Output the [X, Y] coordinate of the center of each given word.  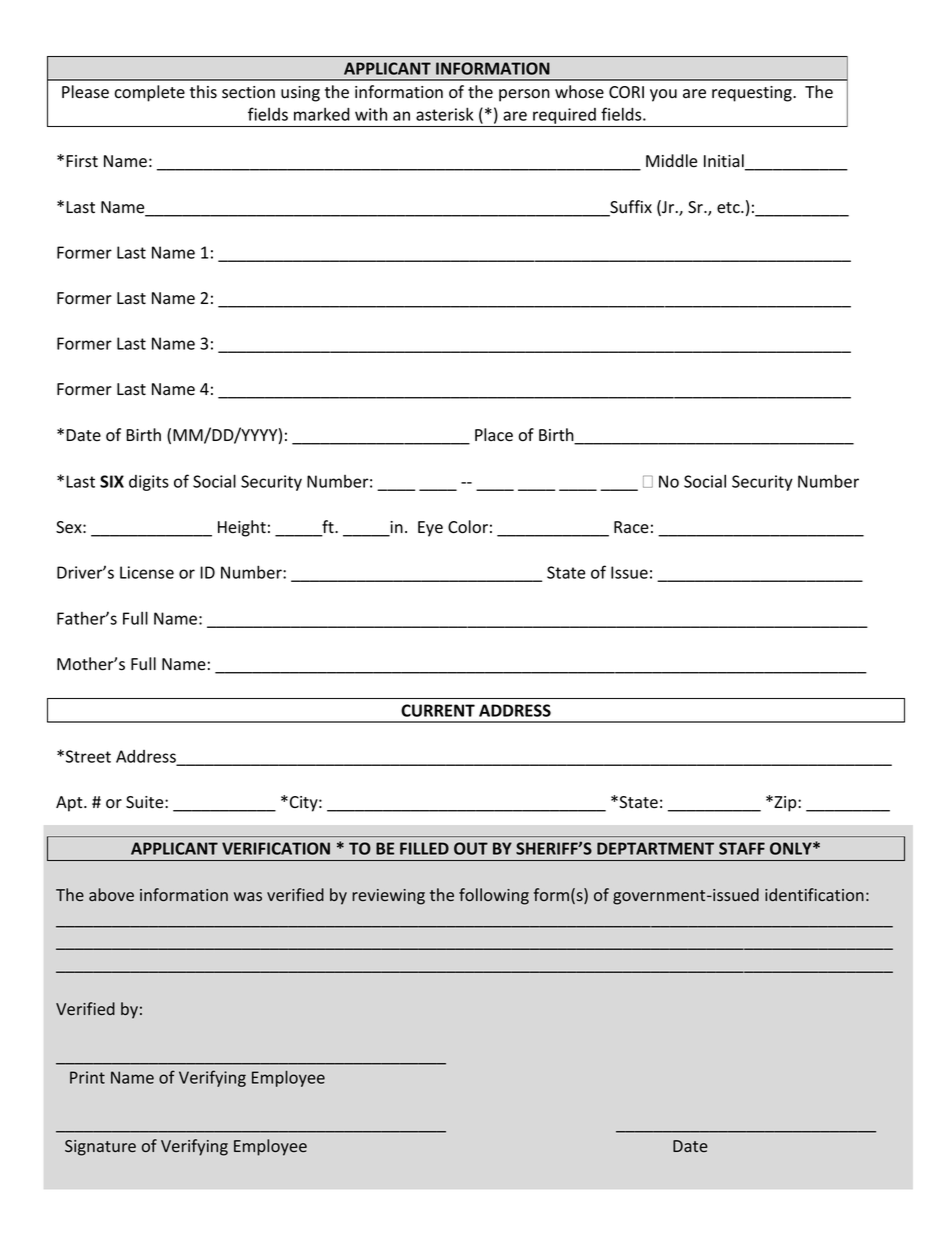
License [147, 572]
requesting [753, 94]
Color [468, 527]
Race [631, 527]
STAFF [742, 848]
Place [494, 435]
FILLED [424, 848]
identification [814, 894]
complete [149, 93]
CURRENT [438, 710]
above [111, 894]
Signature [100, 1148]
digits [149, 483]
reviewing [388, 897]
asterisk [444, 114]
